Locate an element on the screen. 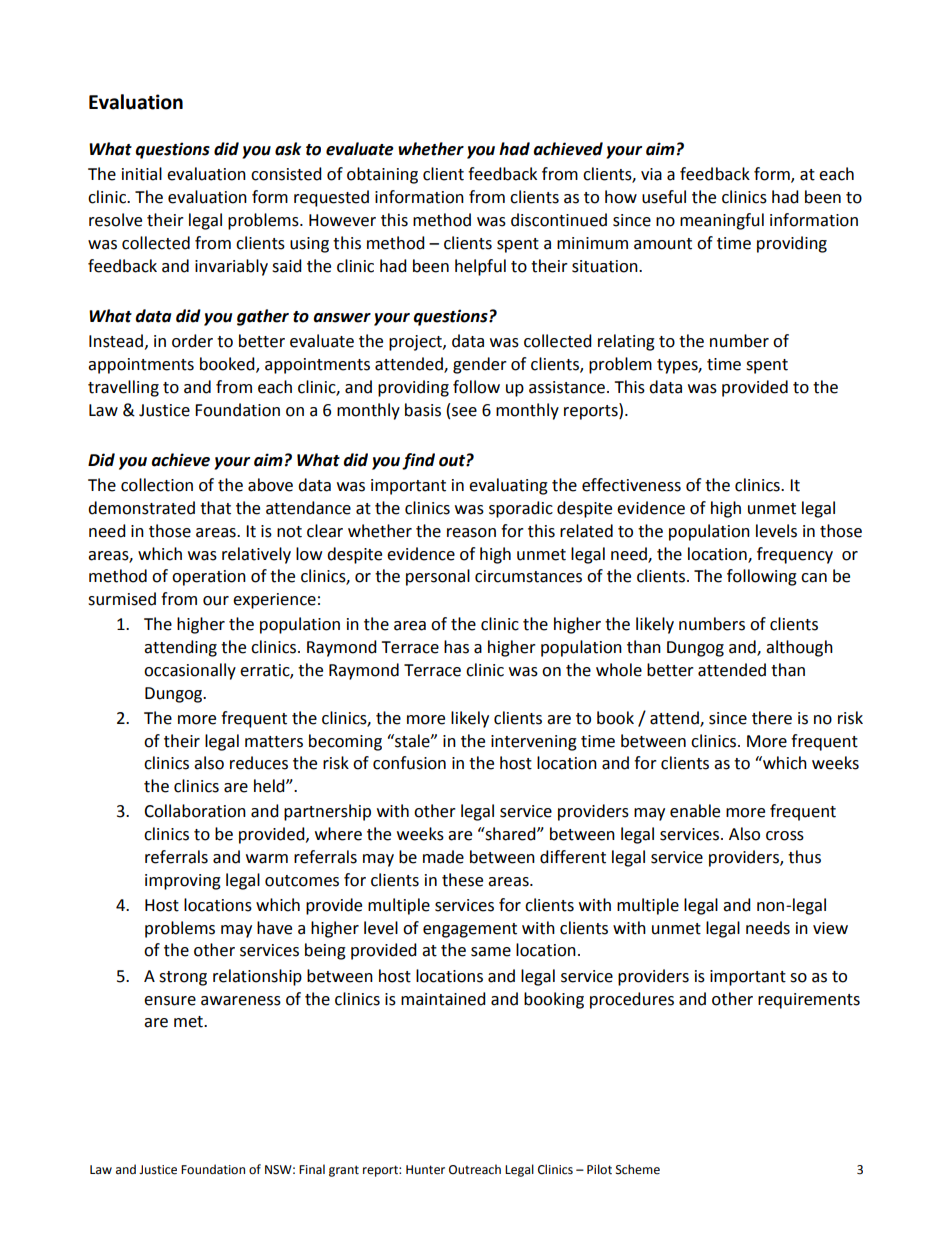  that is located at coordinates (215, 508).
